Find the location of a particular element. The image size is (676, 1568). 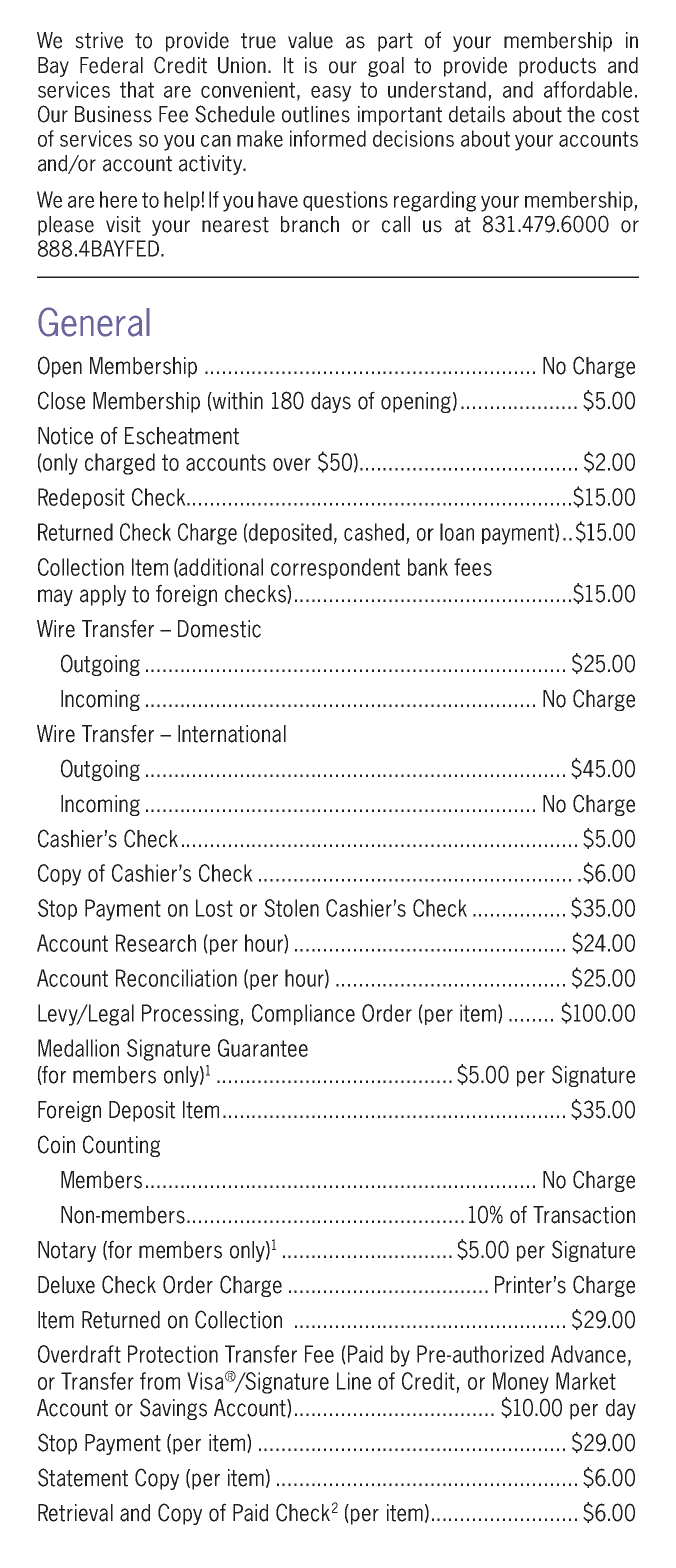

that is located at coordinates (137, 89).
